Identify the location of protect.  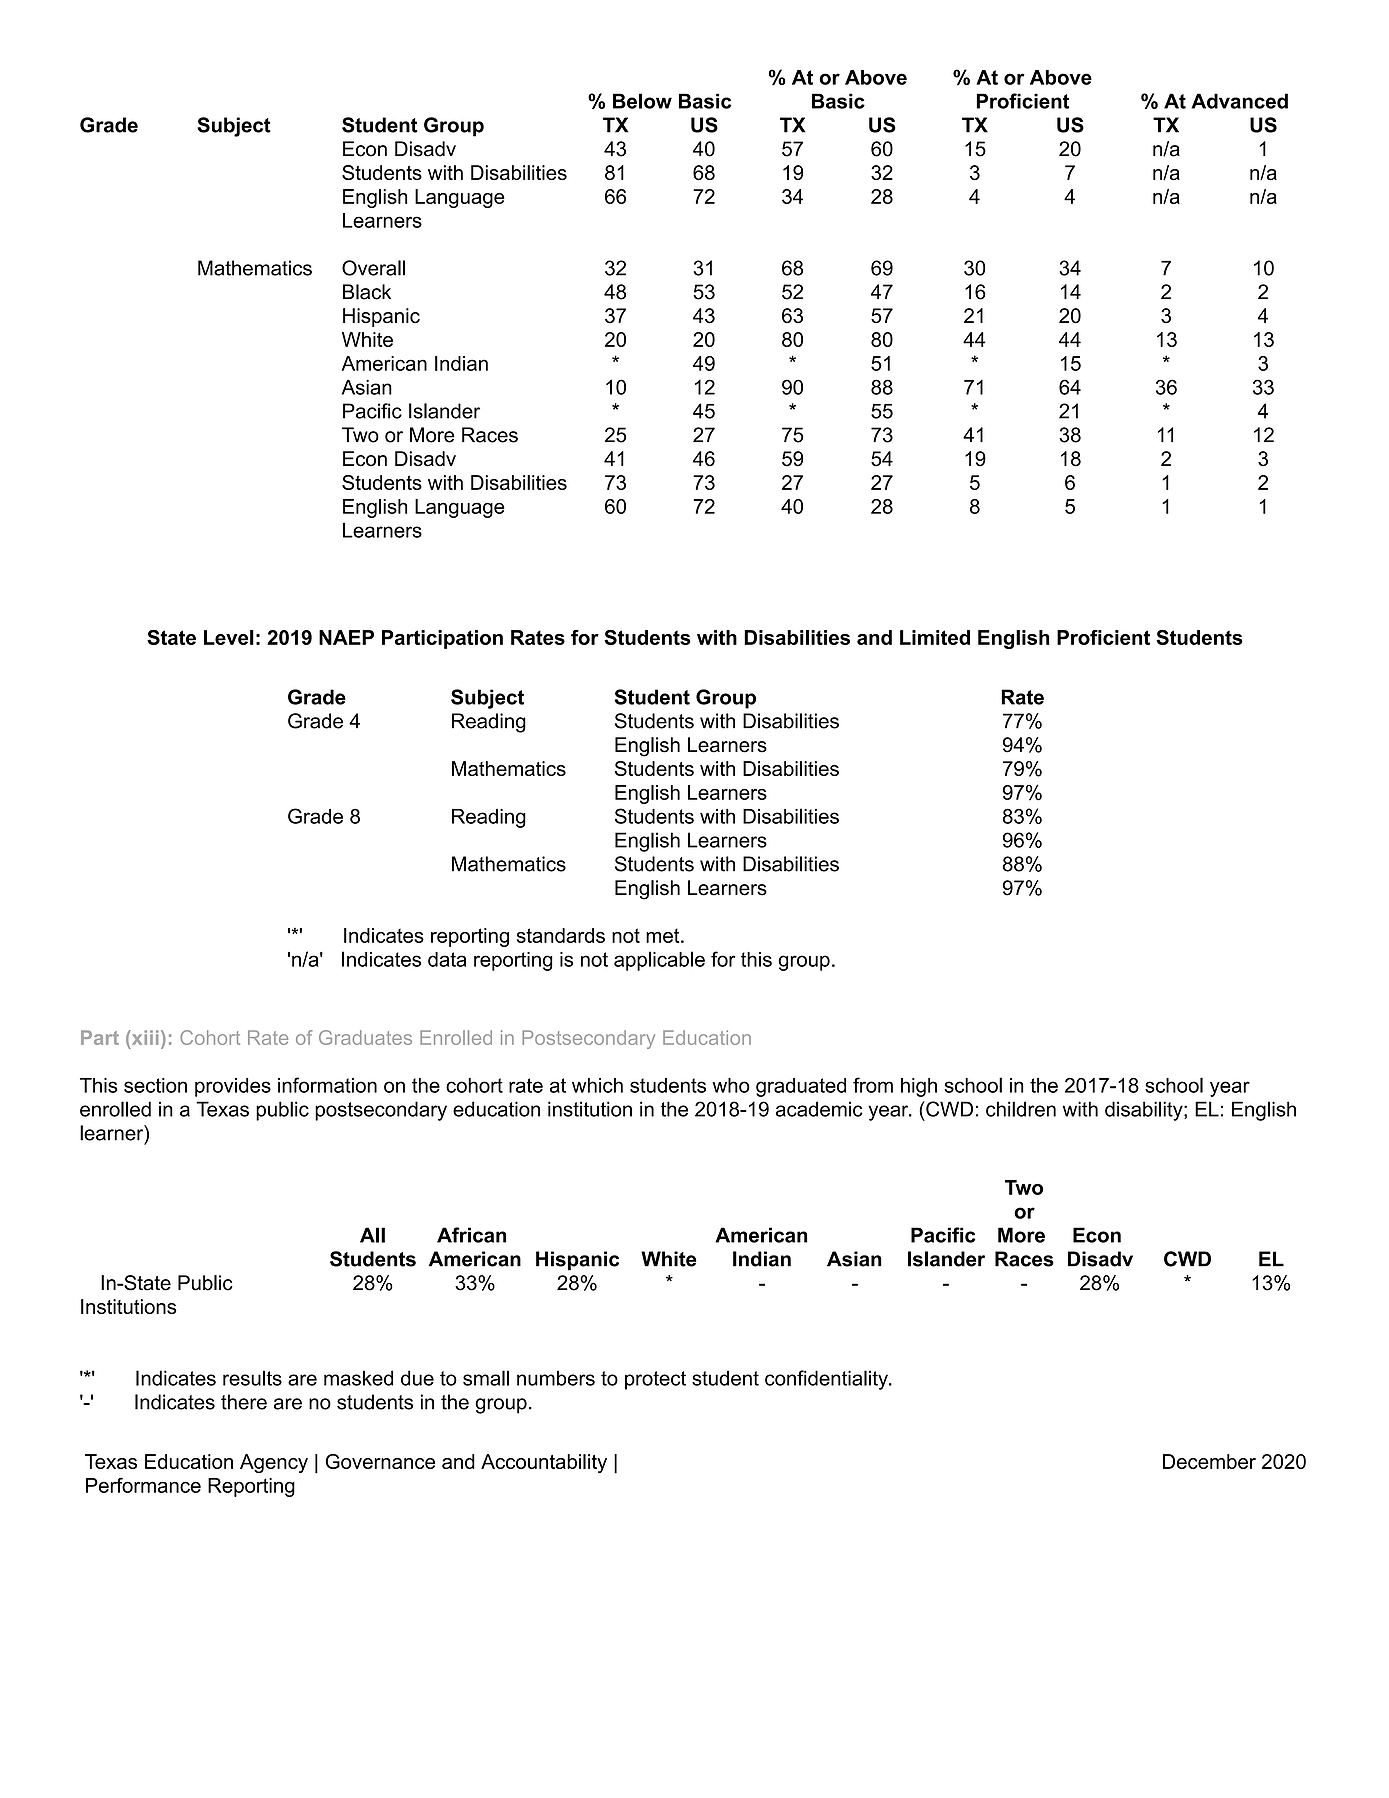
(655, 1380).
